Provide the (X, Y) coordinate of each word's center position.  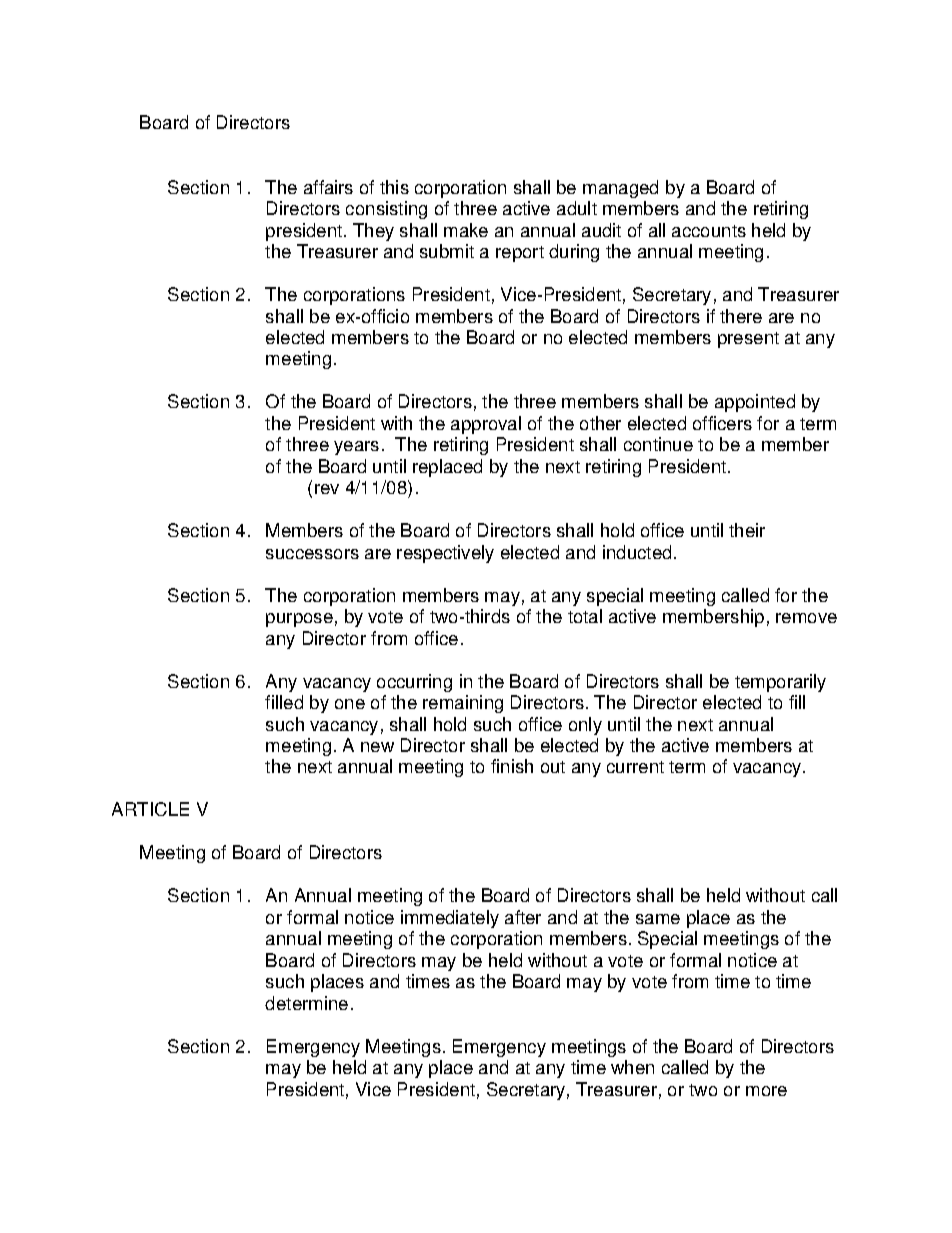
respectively (445, 554)
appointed (755, 403)
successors (312, 554)
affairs (328, 187)
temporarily (780, 683)
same (658, 919)
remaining (463, 704)
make (466, 230)
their (747, 530)
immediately (450, 919)
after (523, 917)
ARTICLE (150, 809)
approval (486, 425)
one (350, 704)
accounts (709, 231)
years (356, 448)
